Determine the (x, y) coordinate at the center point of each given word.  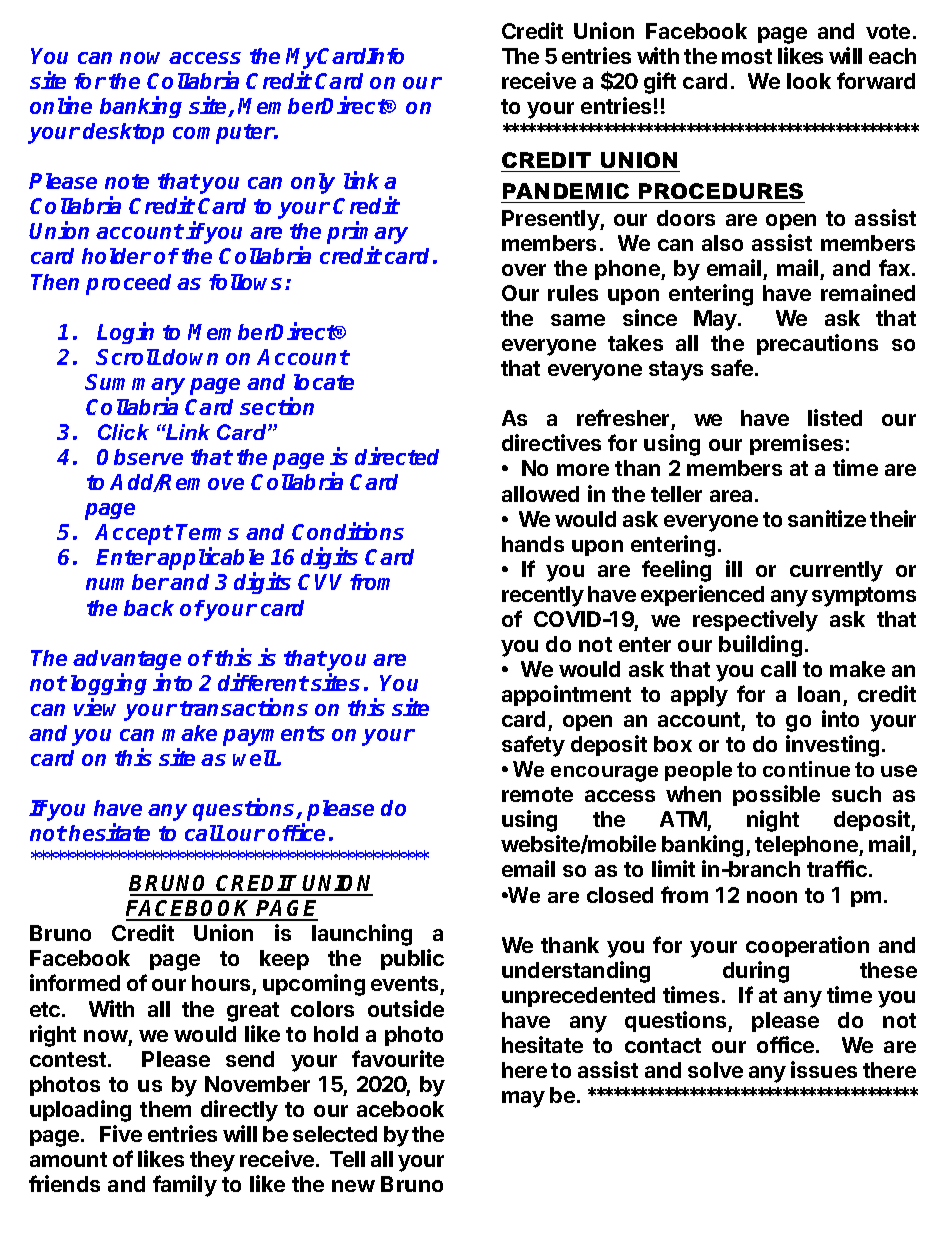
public (412, 959)
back (149, 608)
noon (772, 897)
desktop (123, 133)
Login (125, 333)
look (809, 81)
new (353, 1186)
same (578, 320)
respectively (755, 621)
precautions (817, 344)
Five (121, 1133)
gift (660, 83)
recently (543, 596)
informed (75, 982)
